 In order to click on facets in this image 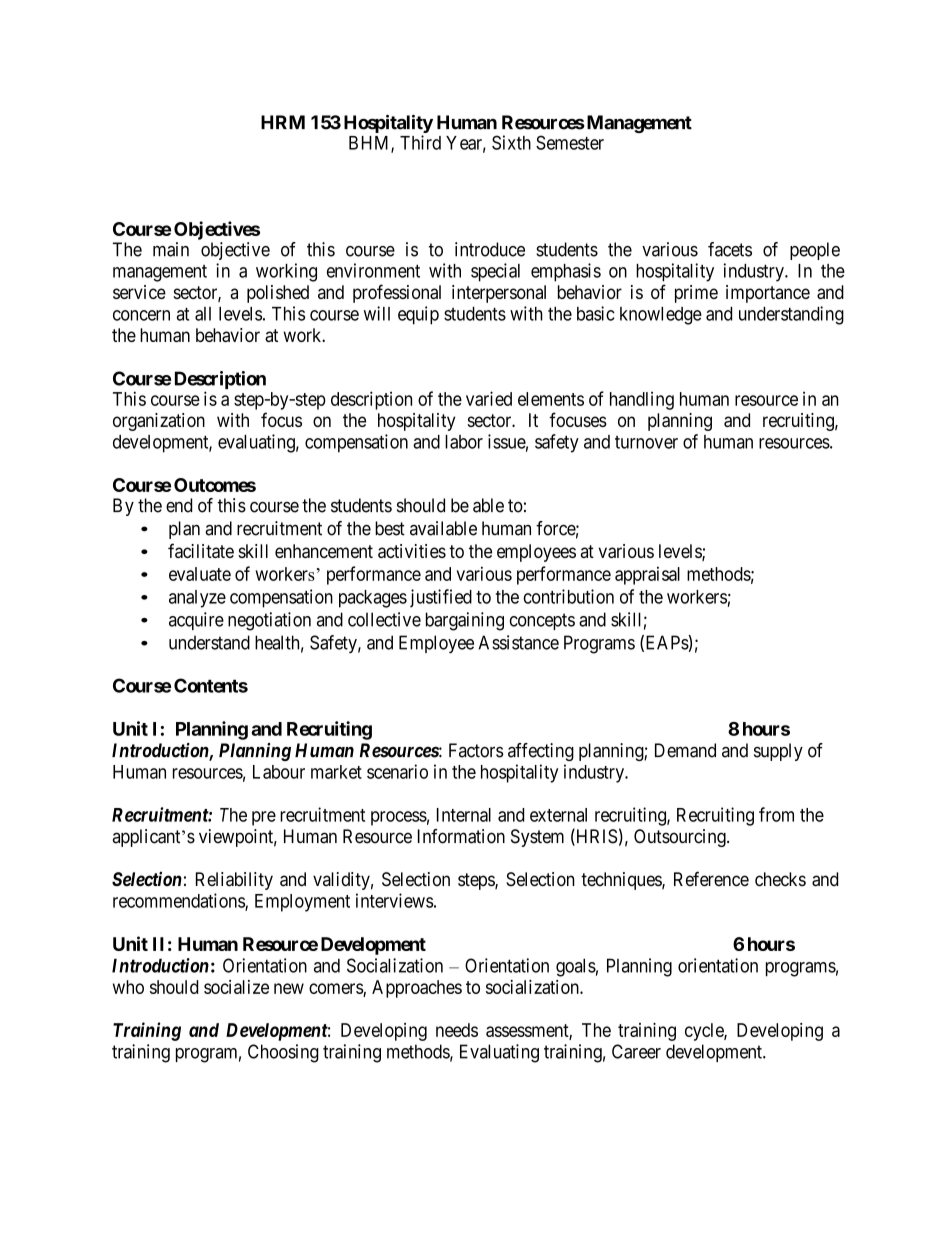, I will do `click(730, 249)`.
